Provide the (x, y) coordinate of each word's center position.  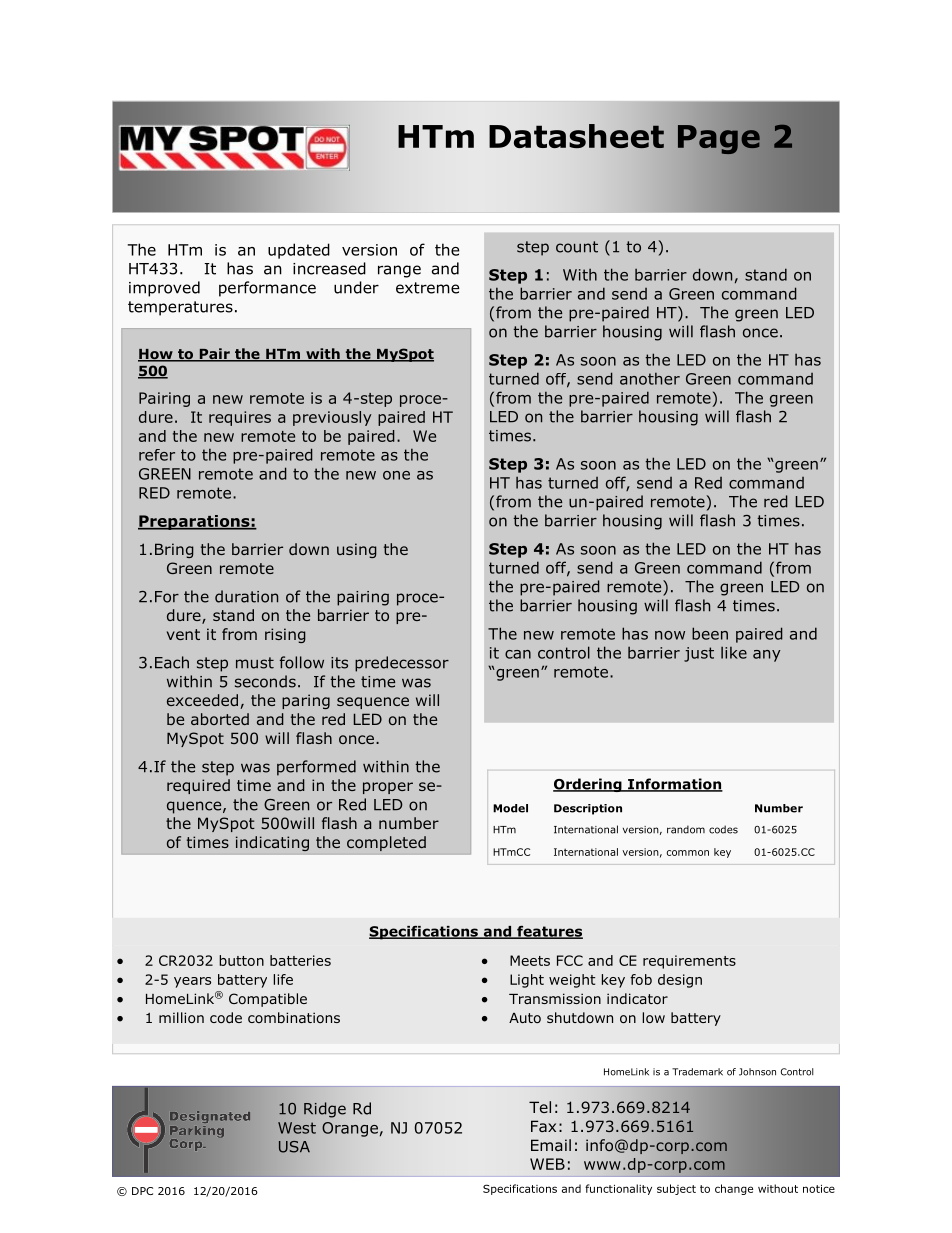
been (710, 633)
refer (157, 455)
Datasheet (576, 136)
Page (719, 139)
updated (299, 251)
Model (510, 808)
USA (294, 1147)
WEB (547, 1164)
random (686, 829)
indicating (272, 843)
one (396, 475)
